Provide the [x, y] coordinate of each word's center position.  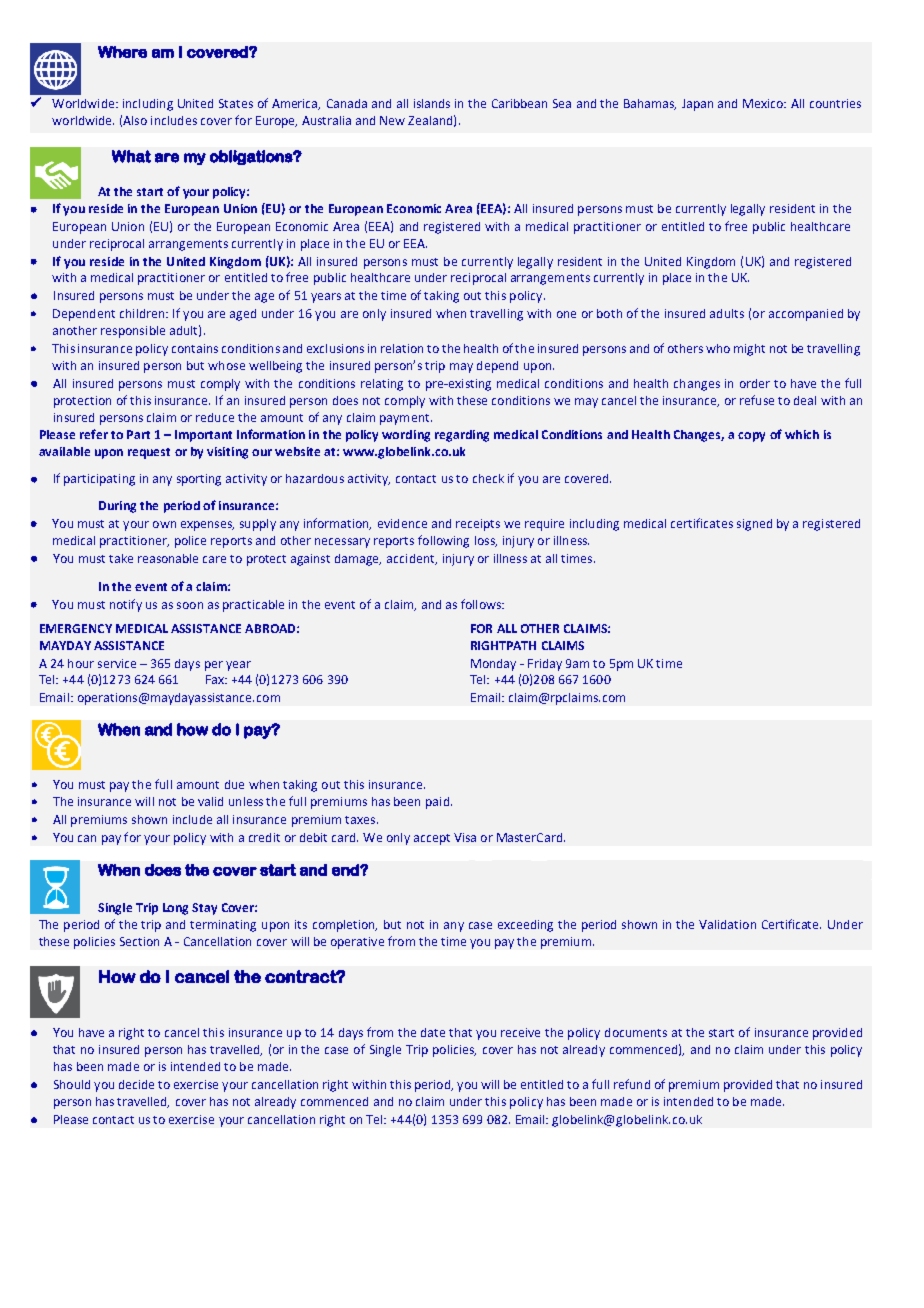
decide [136, 1084]
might [749, 350]
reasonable [168, 558]
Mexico [764, 103]
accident [412, 559]
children [143, 313]
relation [402, 348]
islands [432, 103]
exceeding [525, 926]
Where [122, 52]
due [234, 784]
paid [437, 803]
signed [754, 525]
